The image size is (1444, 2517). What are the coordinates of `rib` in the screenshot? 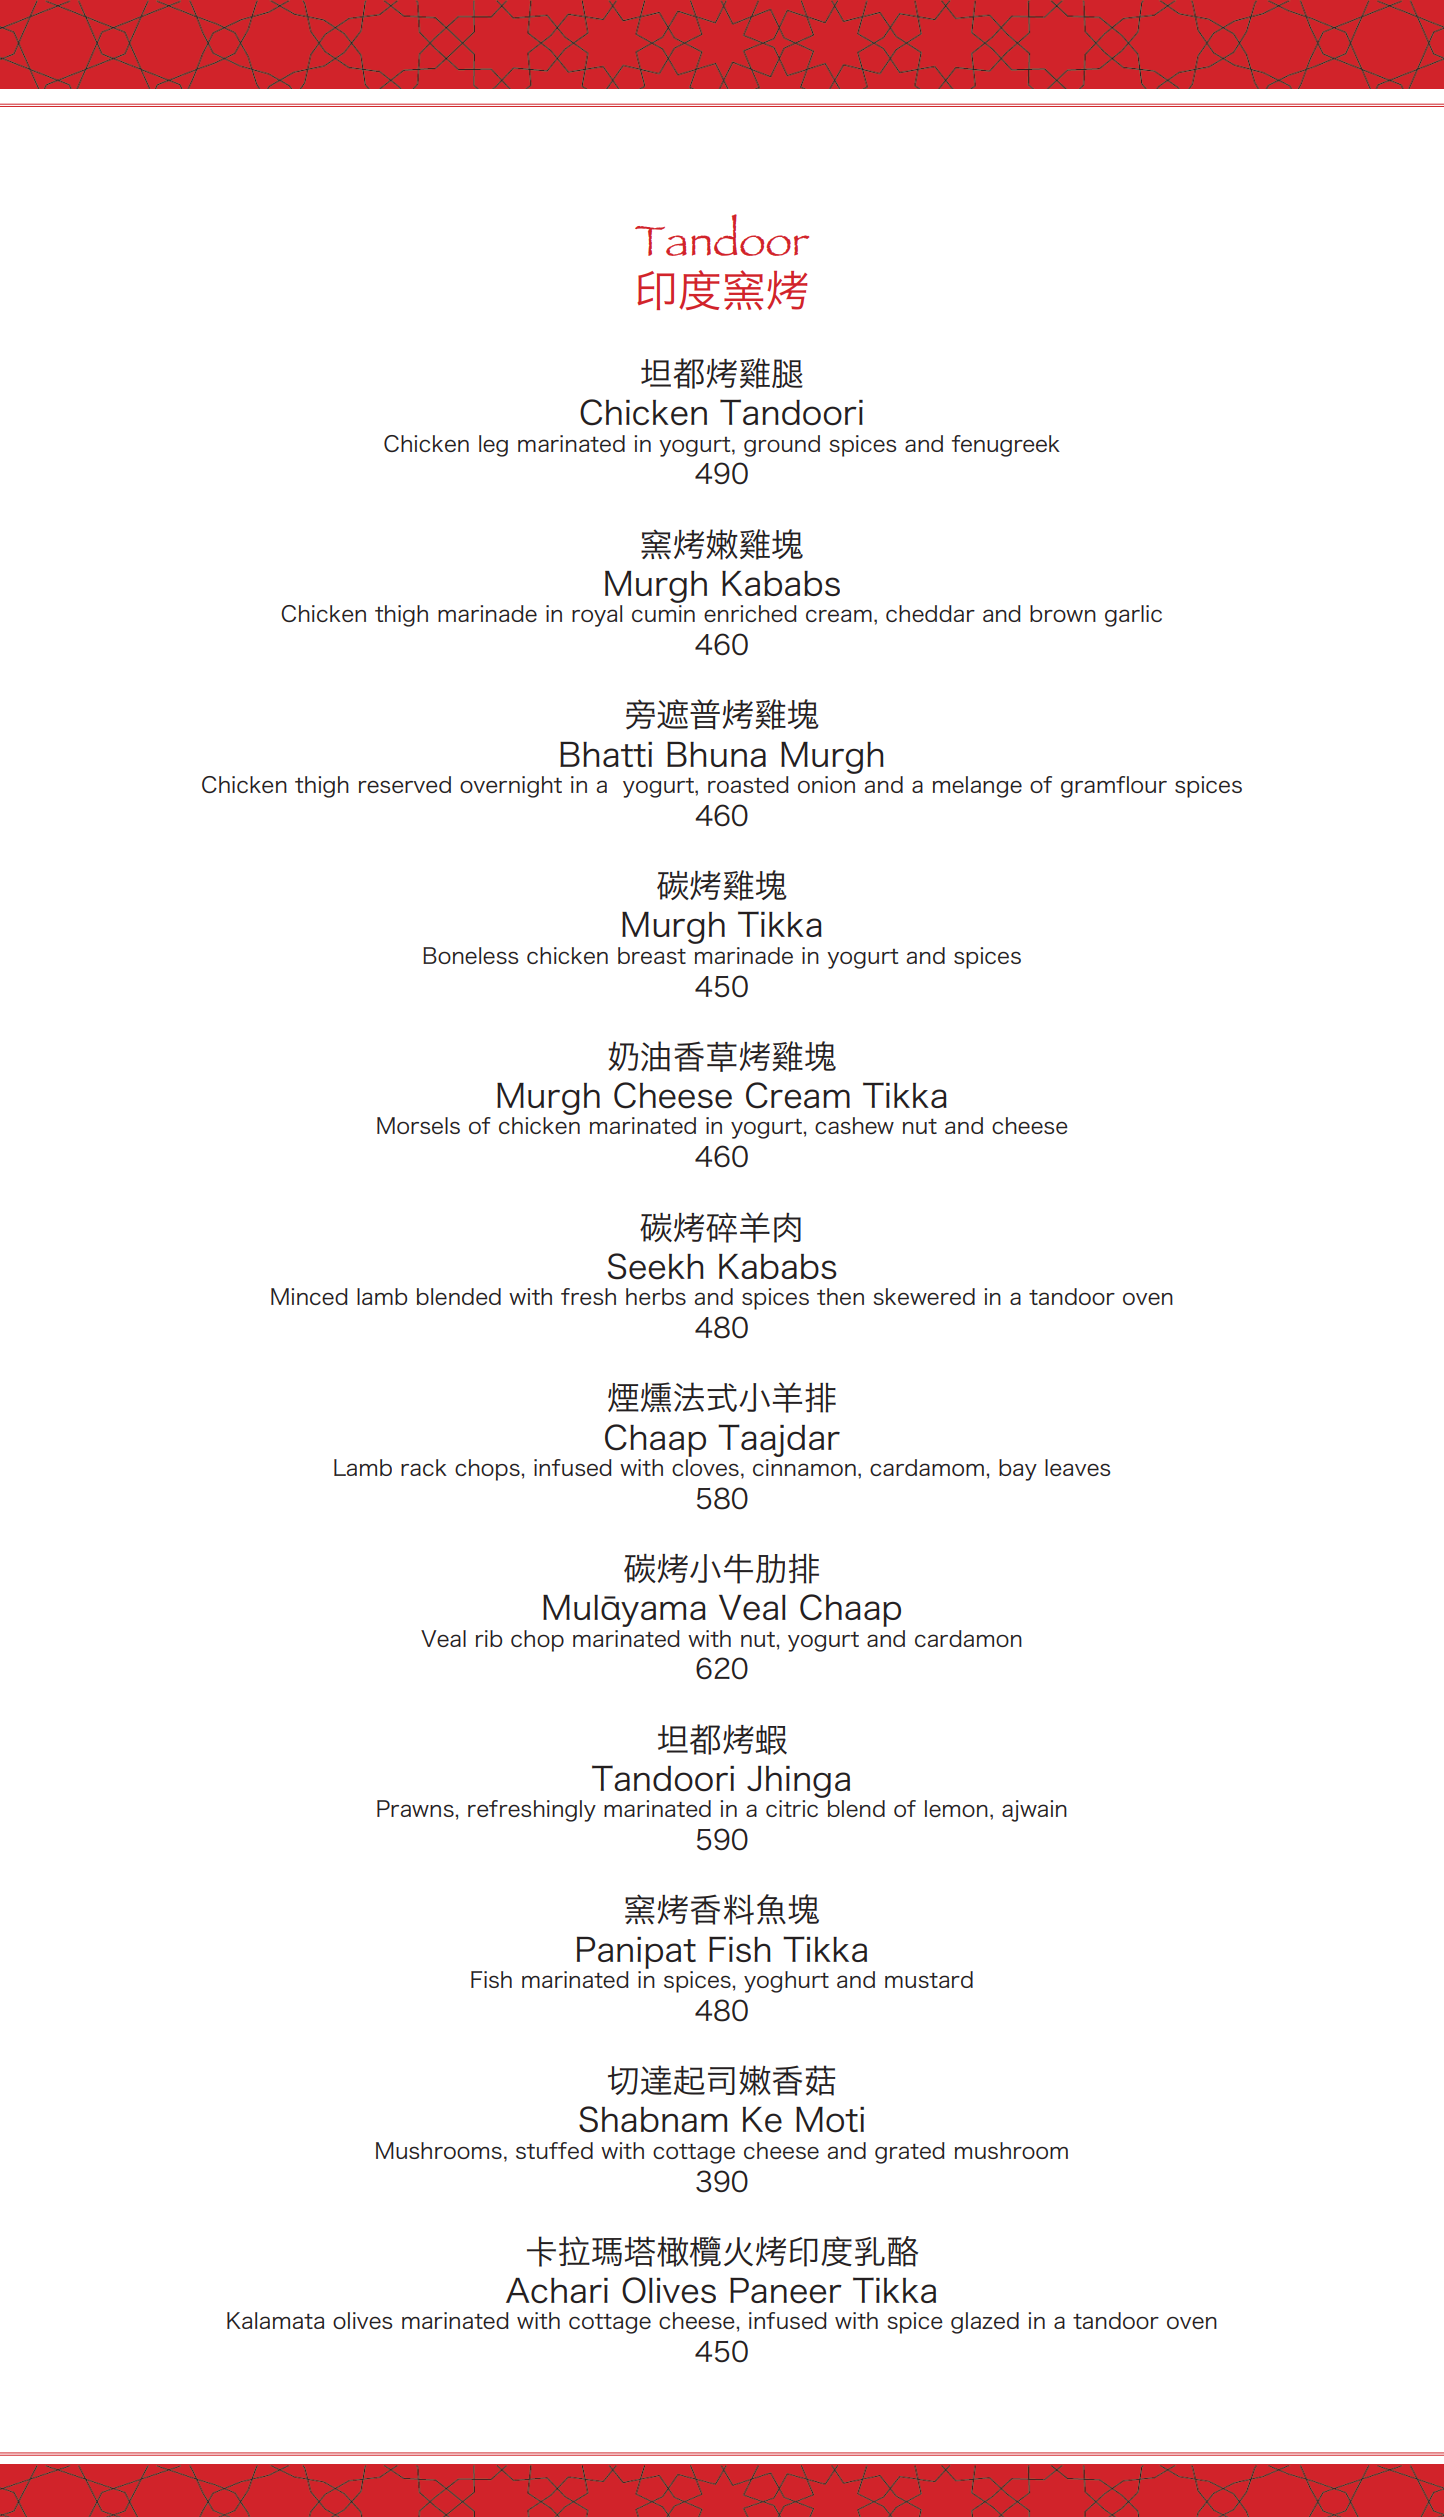 It's located at (489, 1638).
